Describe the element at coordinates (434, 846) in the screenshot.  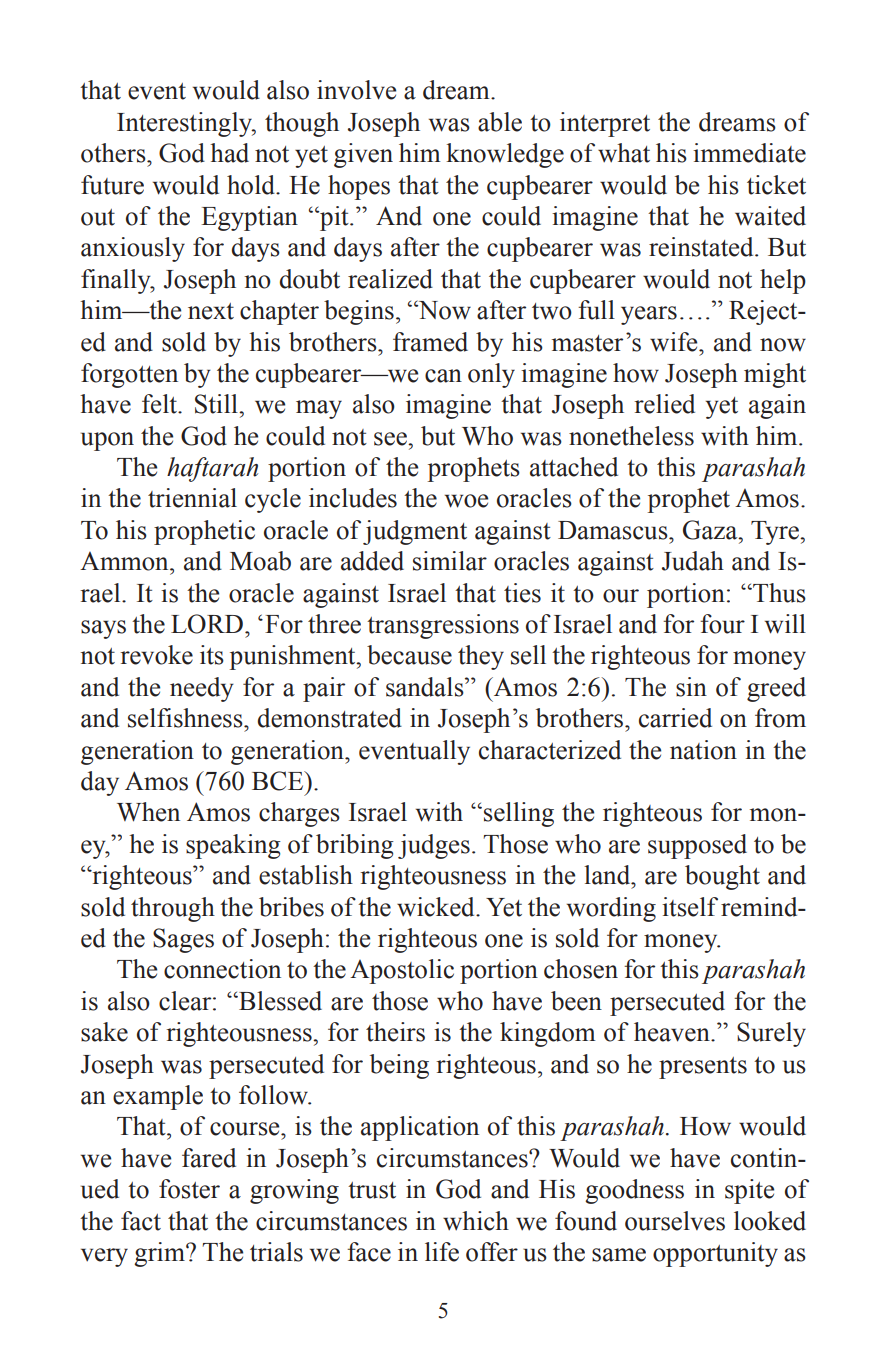
I see `judges` at that location.
